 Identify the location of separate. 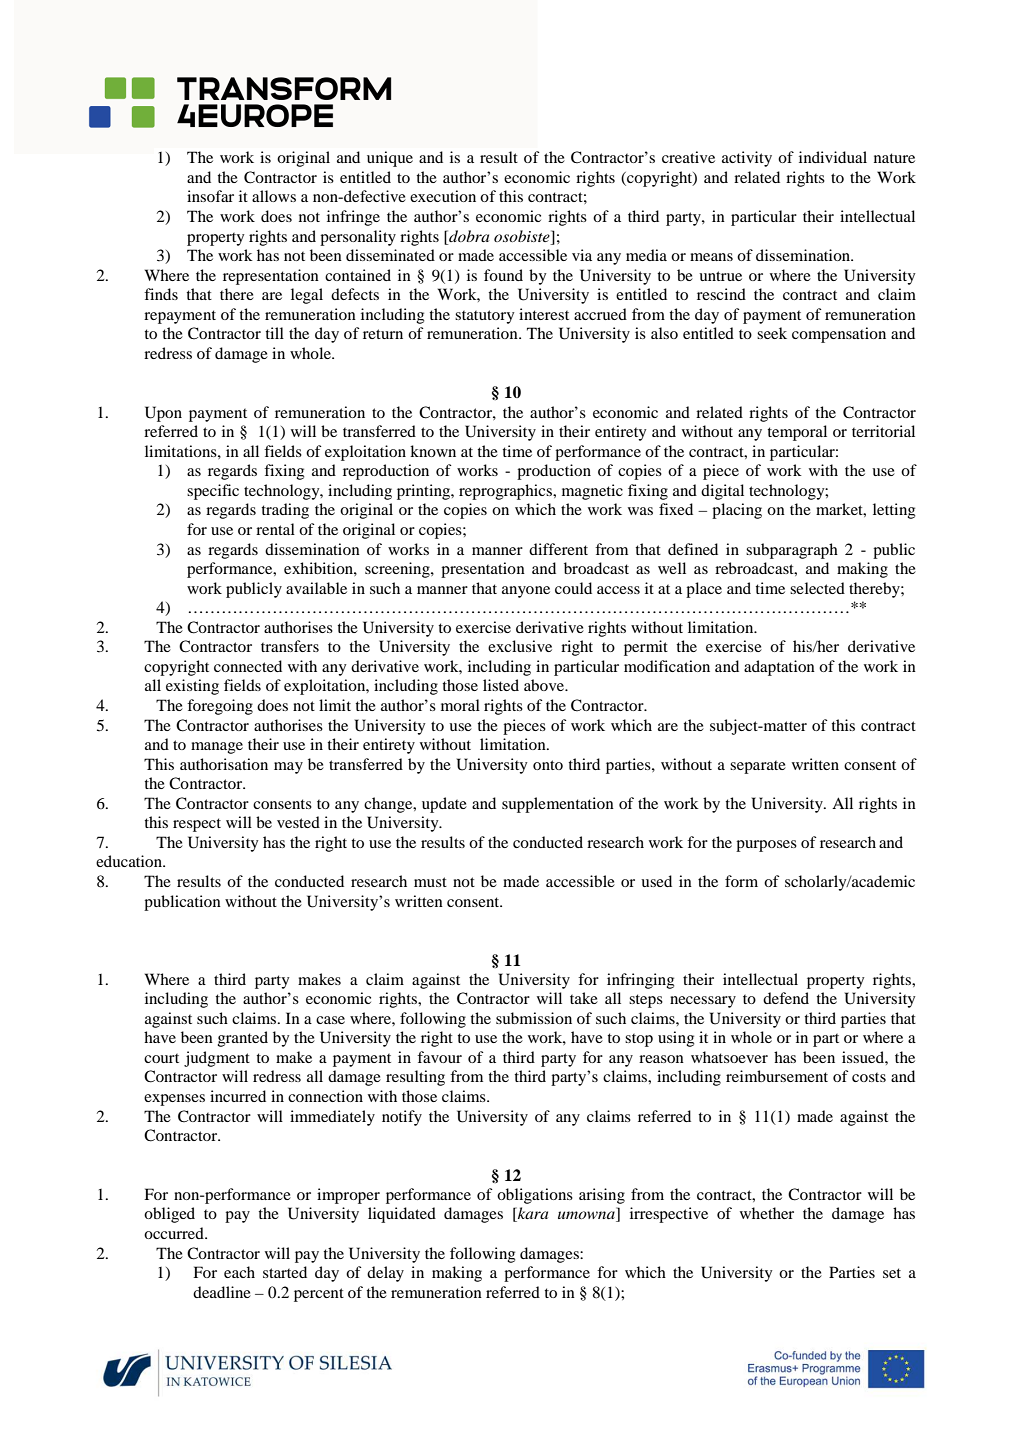
(758, 767).
